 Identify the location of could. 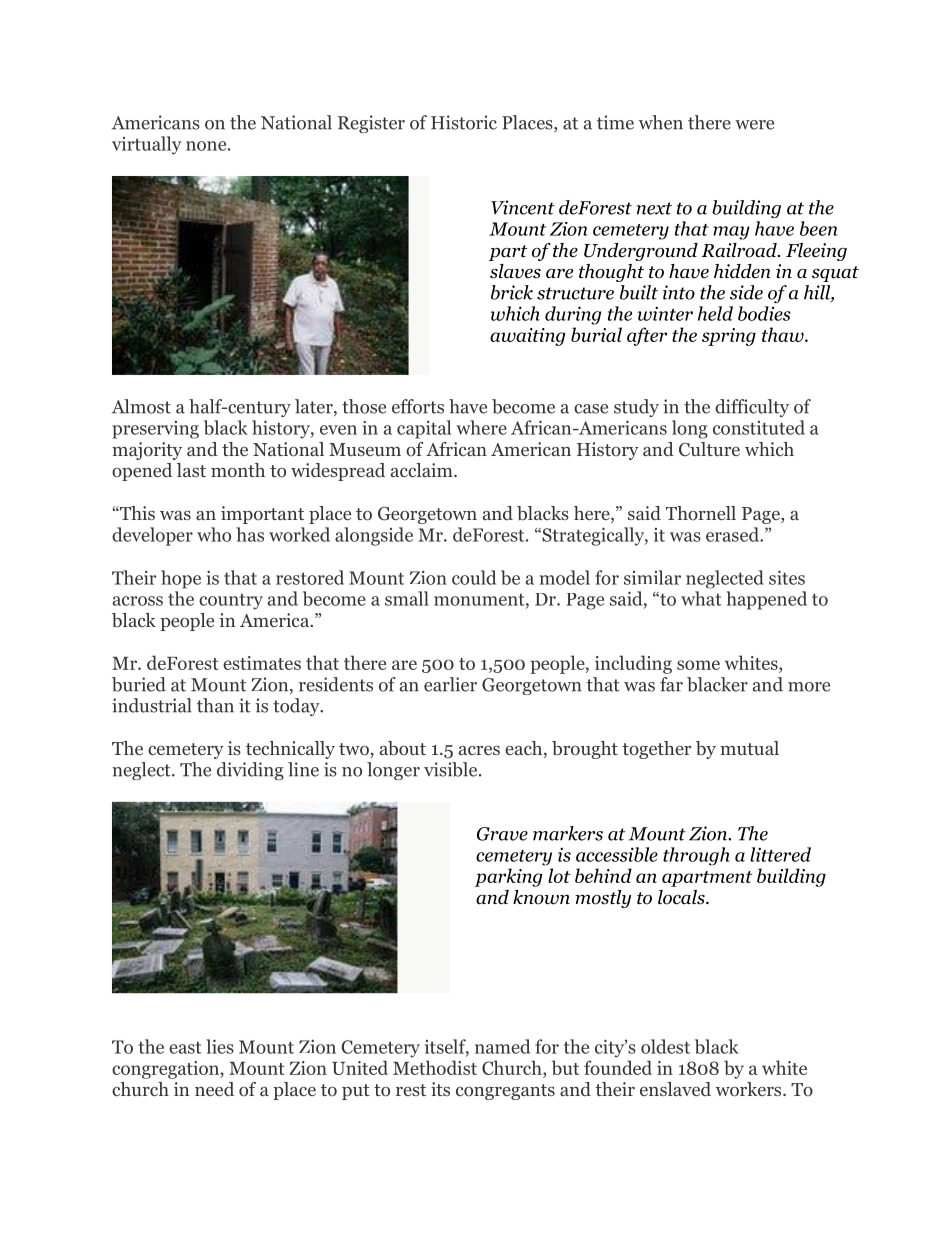
(474, 577).
